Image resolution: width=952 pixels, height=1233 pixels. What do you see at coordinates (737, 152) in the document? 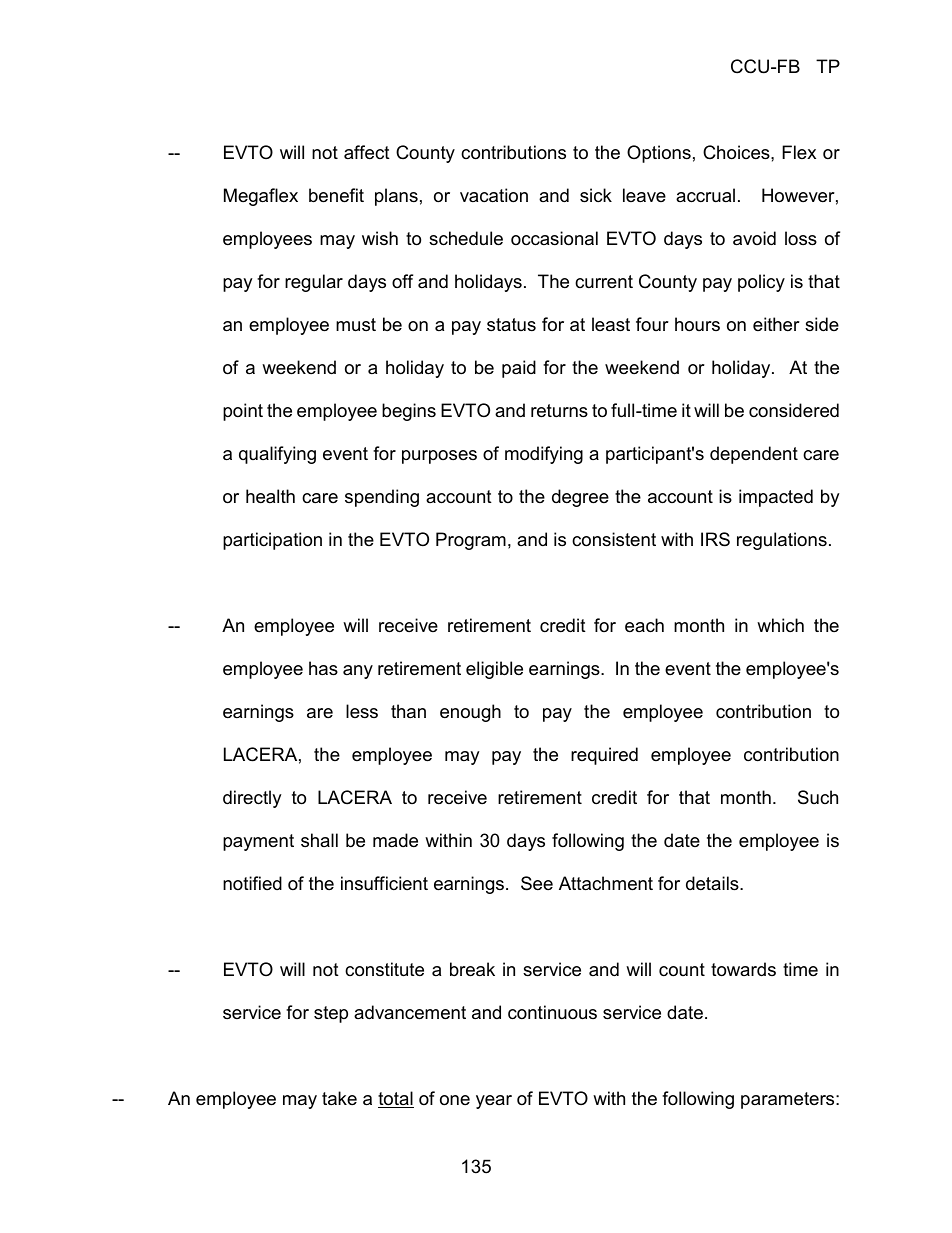
I see `Choices` at bounding box center [737, 152].
